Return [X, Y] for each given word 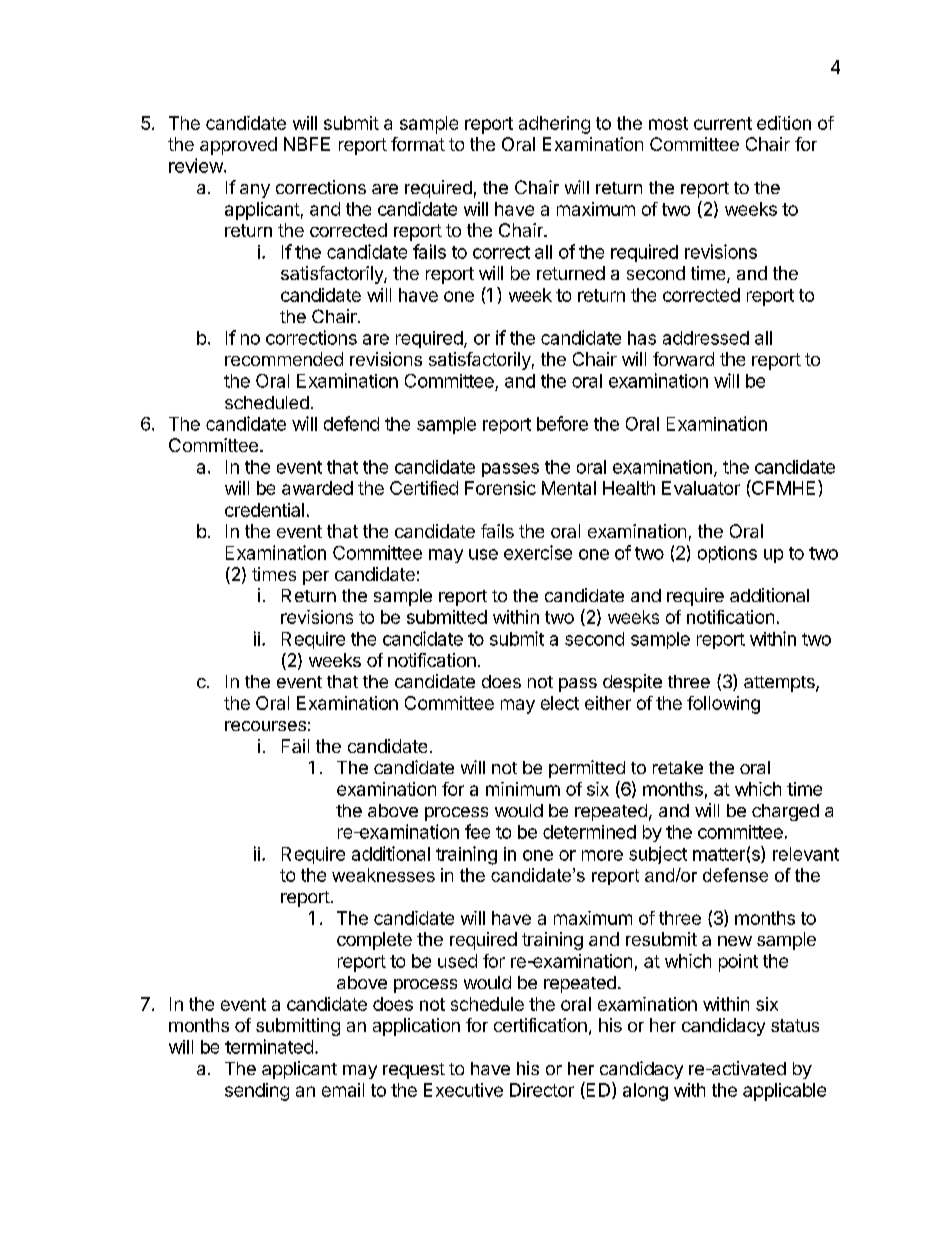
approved [238, 146]
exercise [538, 552]
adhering [554, 125]
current [723, 123]
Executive [463, 1090]
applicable [784, 1092]
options [727, 554]
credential [264, 510]
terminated [269, 1046]
